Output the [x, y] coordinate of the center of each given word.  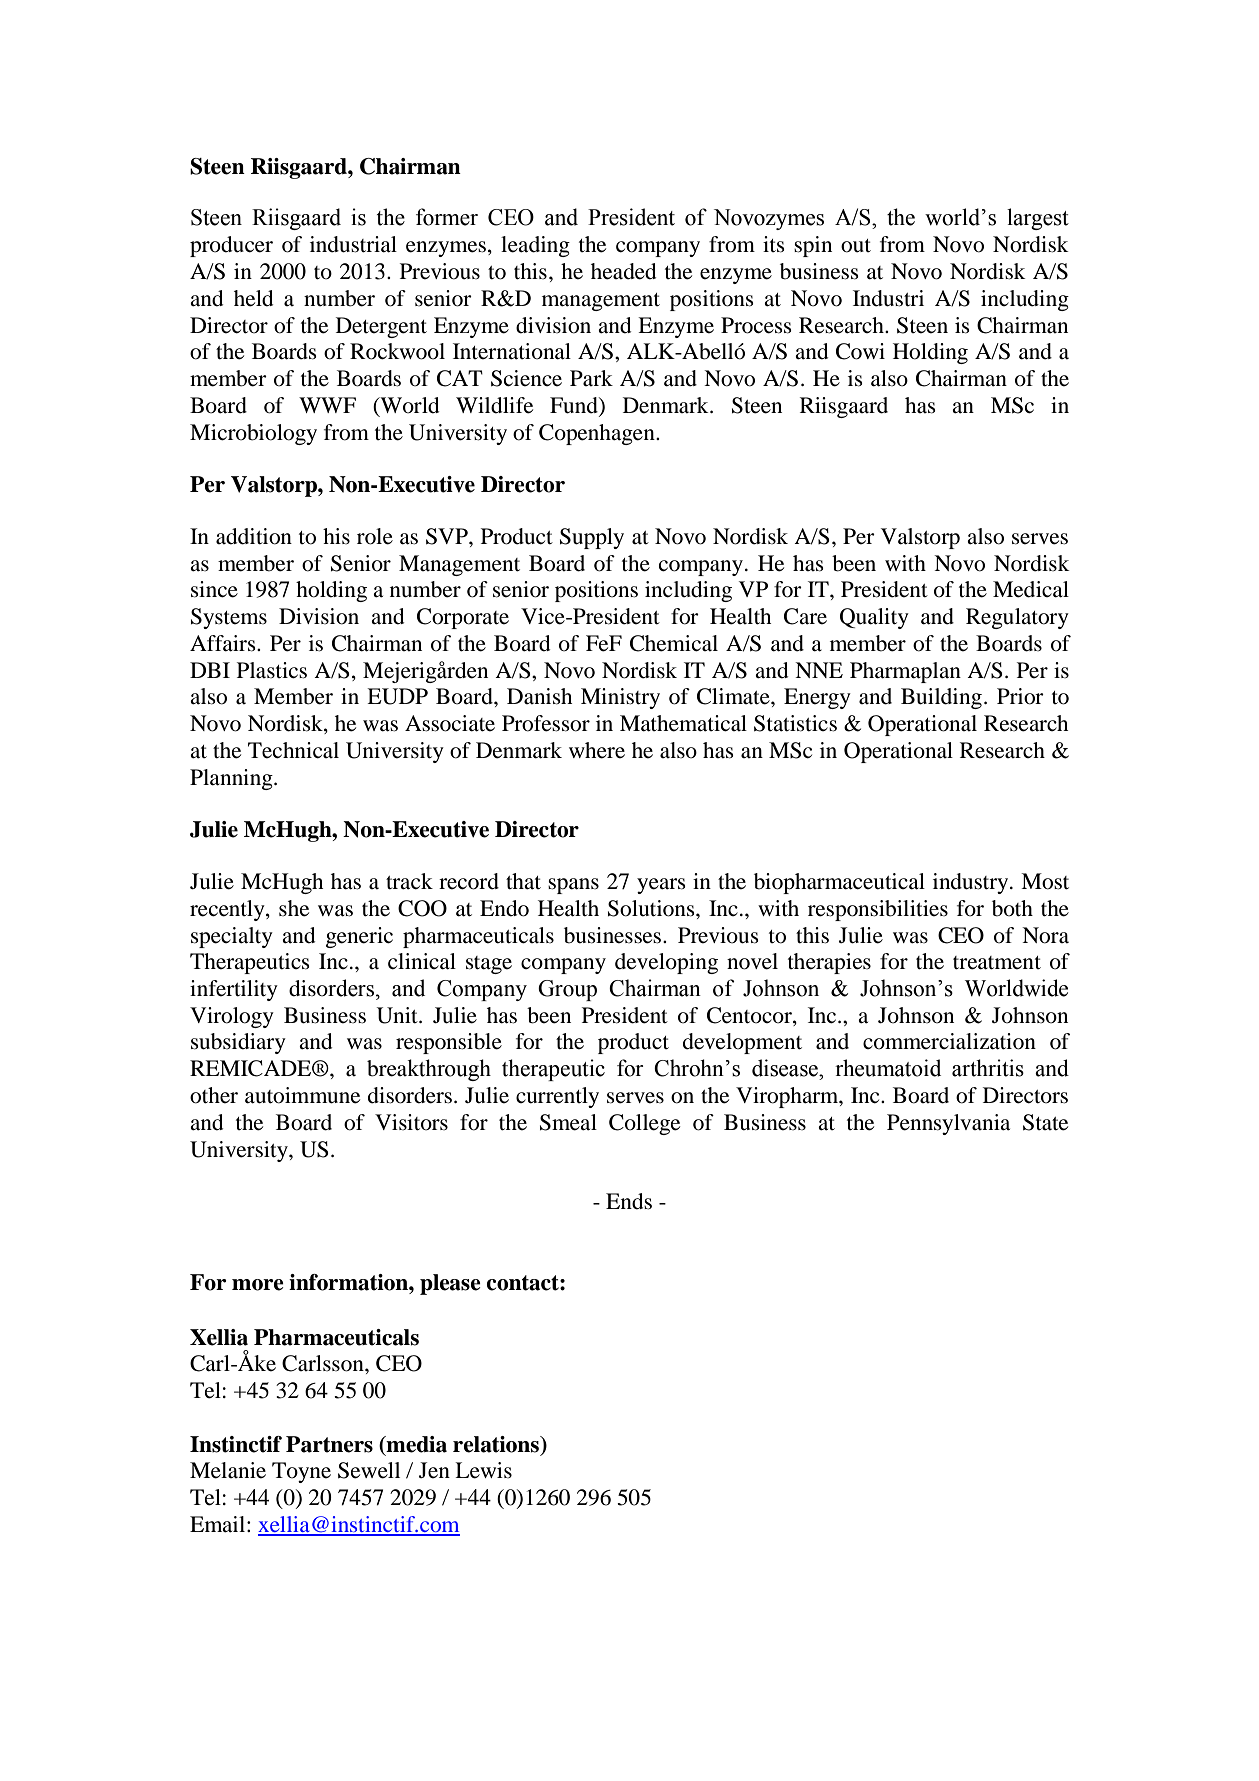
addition [254, 536]
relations [497, 1445]
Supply [592, 538]
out [856, 246]
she [294, 908]
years [661, 886]
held [254, 298]
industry [972, 883]
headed [624, 271]
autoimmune [302, 1095]
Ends [629, 1201]
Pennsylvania [948, 1124]
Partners [329, 1444]
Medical [1031, 589]
